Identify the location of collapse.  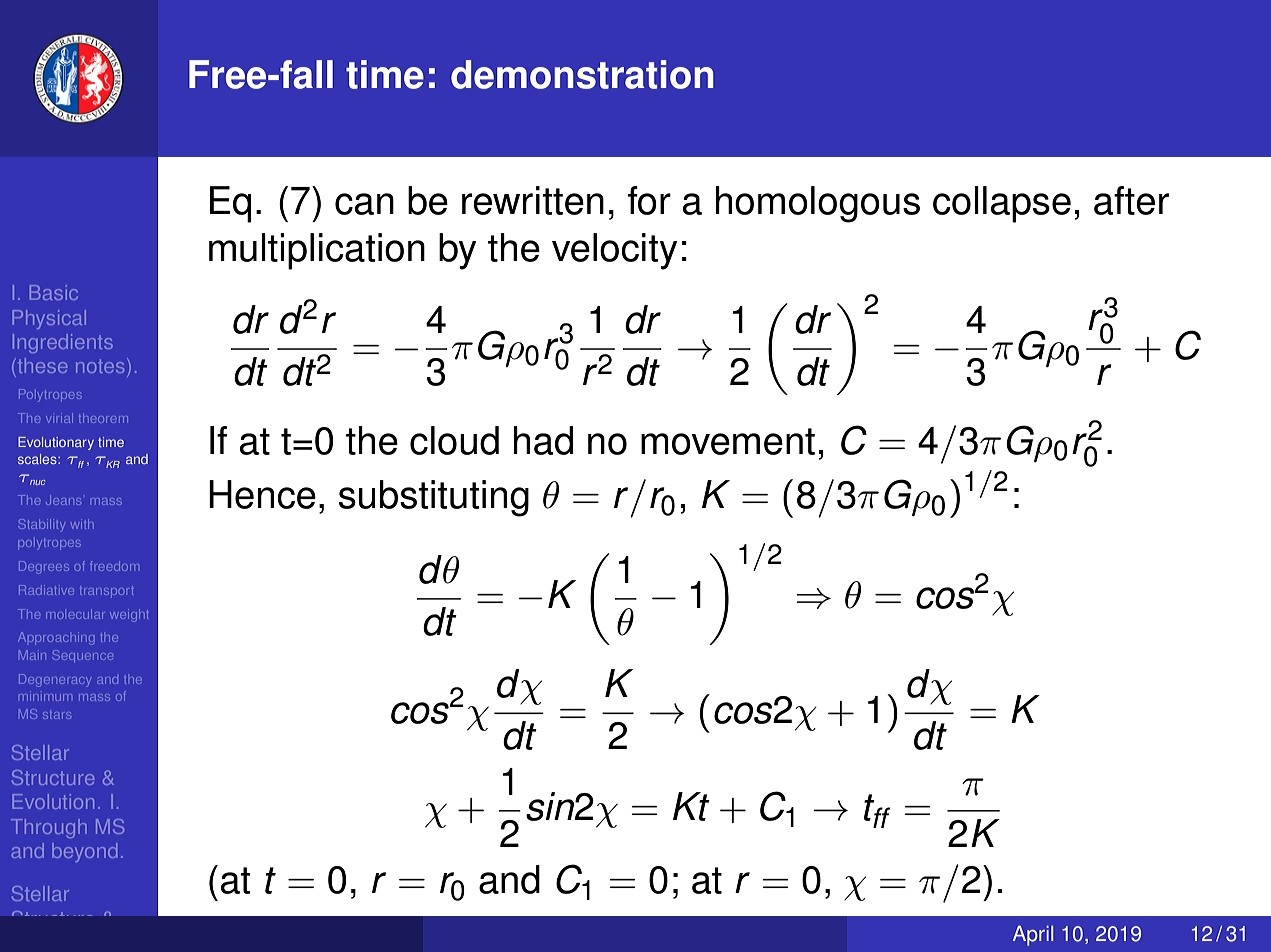
(1002, 204).
